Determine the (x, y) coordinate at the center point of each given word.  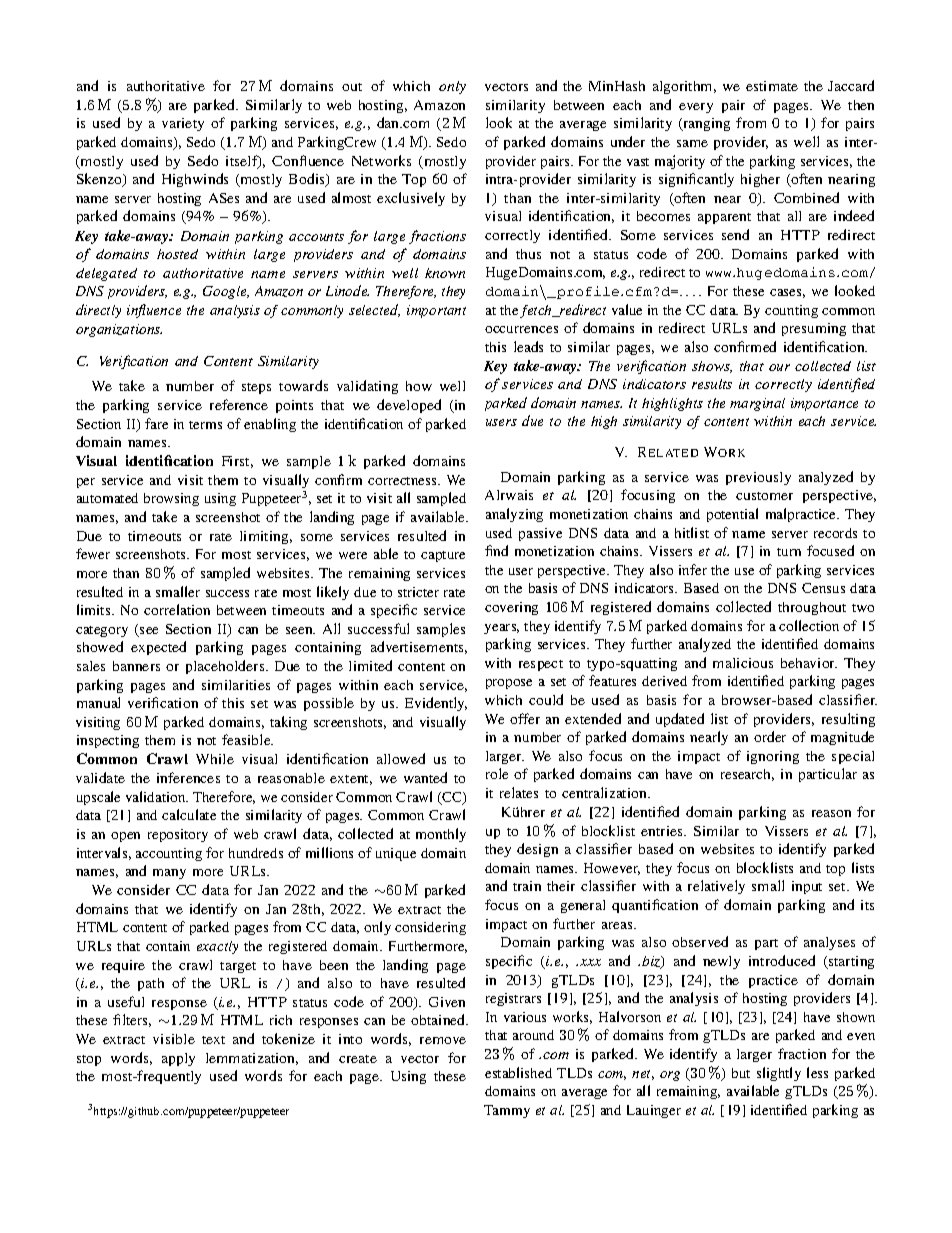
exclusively (411, 199)
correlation (177, 609)
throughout (812, 608)
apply (178, 1059)
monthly (441, 835)
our (779, 367)
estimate (772, 86)
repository (178, 835)
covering (511, 608)
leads (528, 346)
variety (183, 124)
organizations (119, 330)
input (807, 887)
